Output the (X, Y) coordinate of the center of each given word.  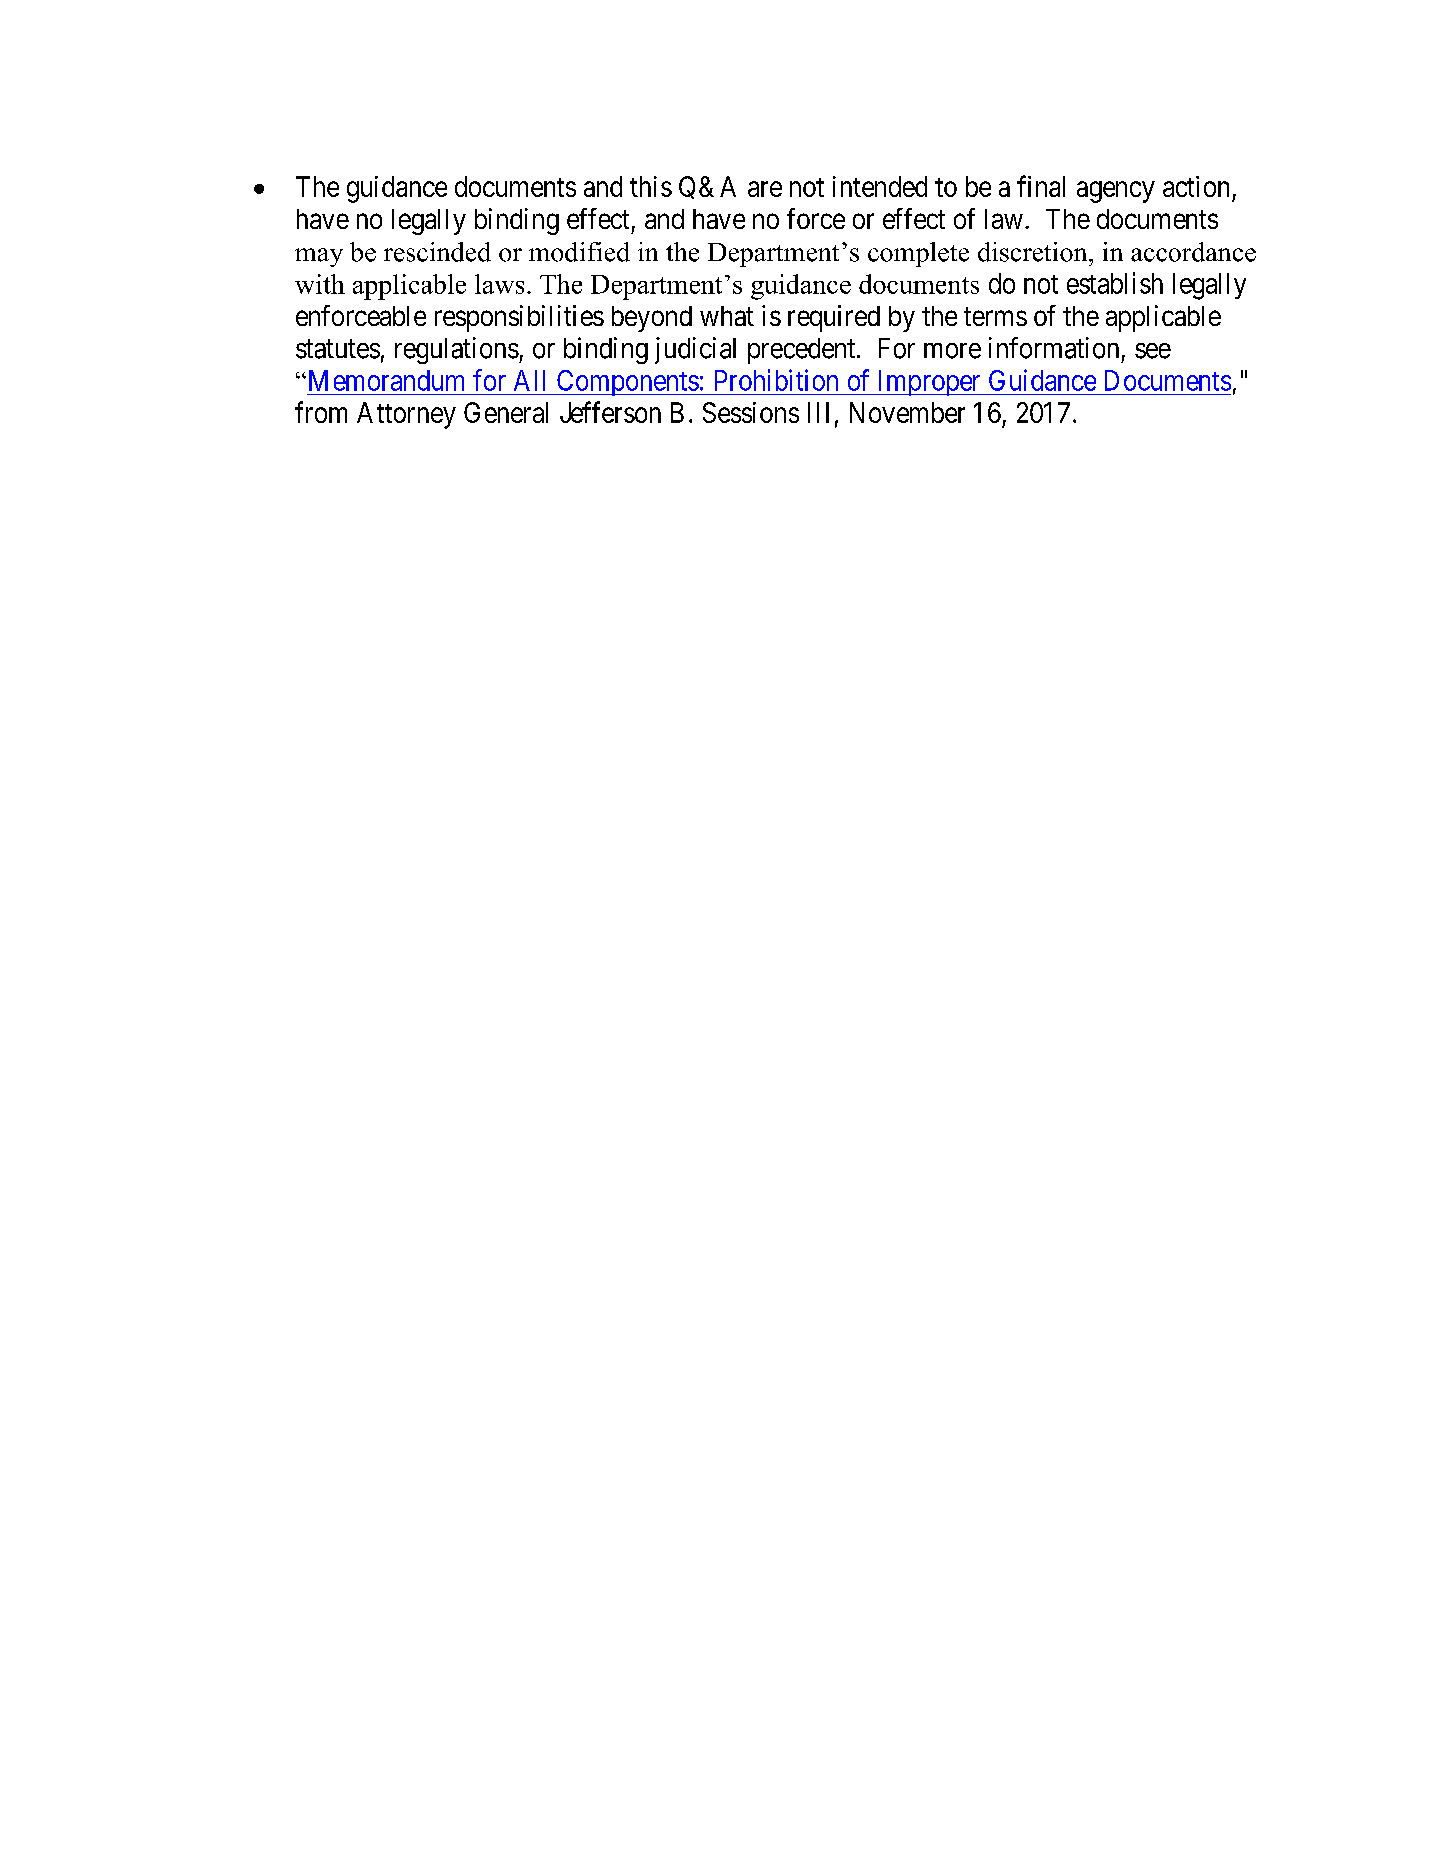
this (651, 186)
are (765, 189)
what (727, 316)
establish (1115, 283)
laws (499, 284)
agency (1116, 192)
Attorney (406, 415)
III (818, 412)
